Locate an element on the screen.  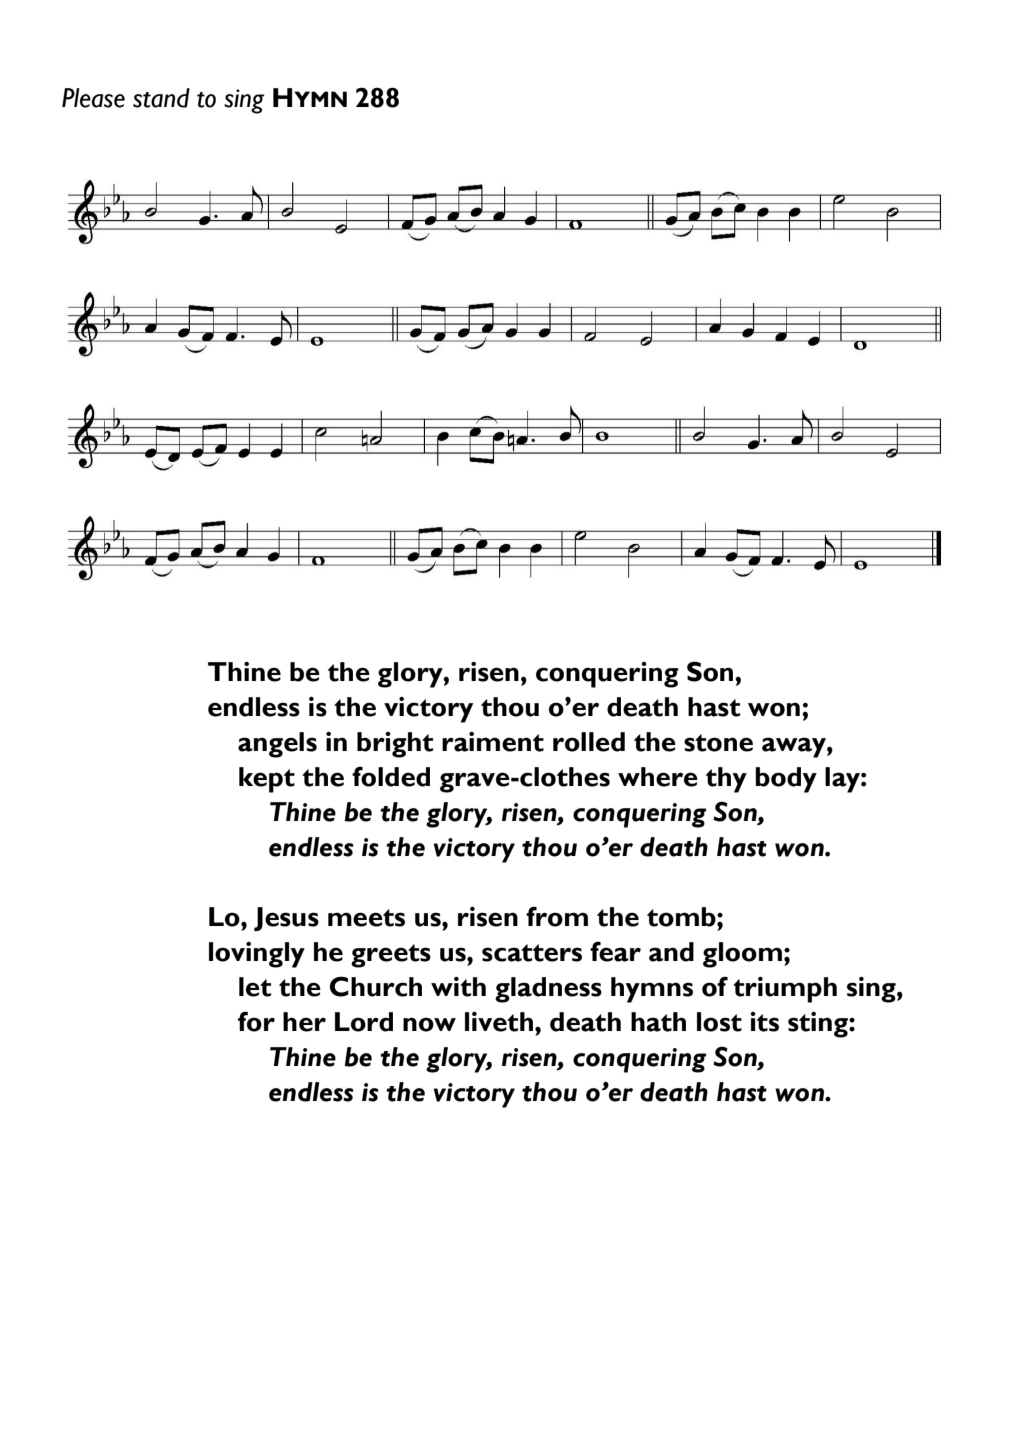
Please is located at coordinates (93, 98).
